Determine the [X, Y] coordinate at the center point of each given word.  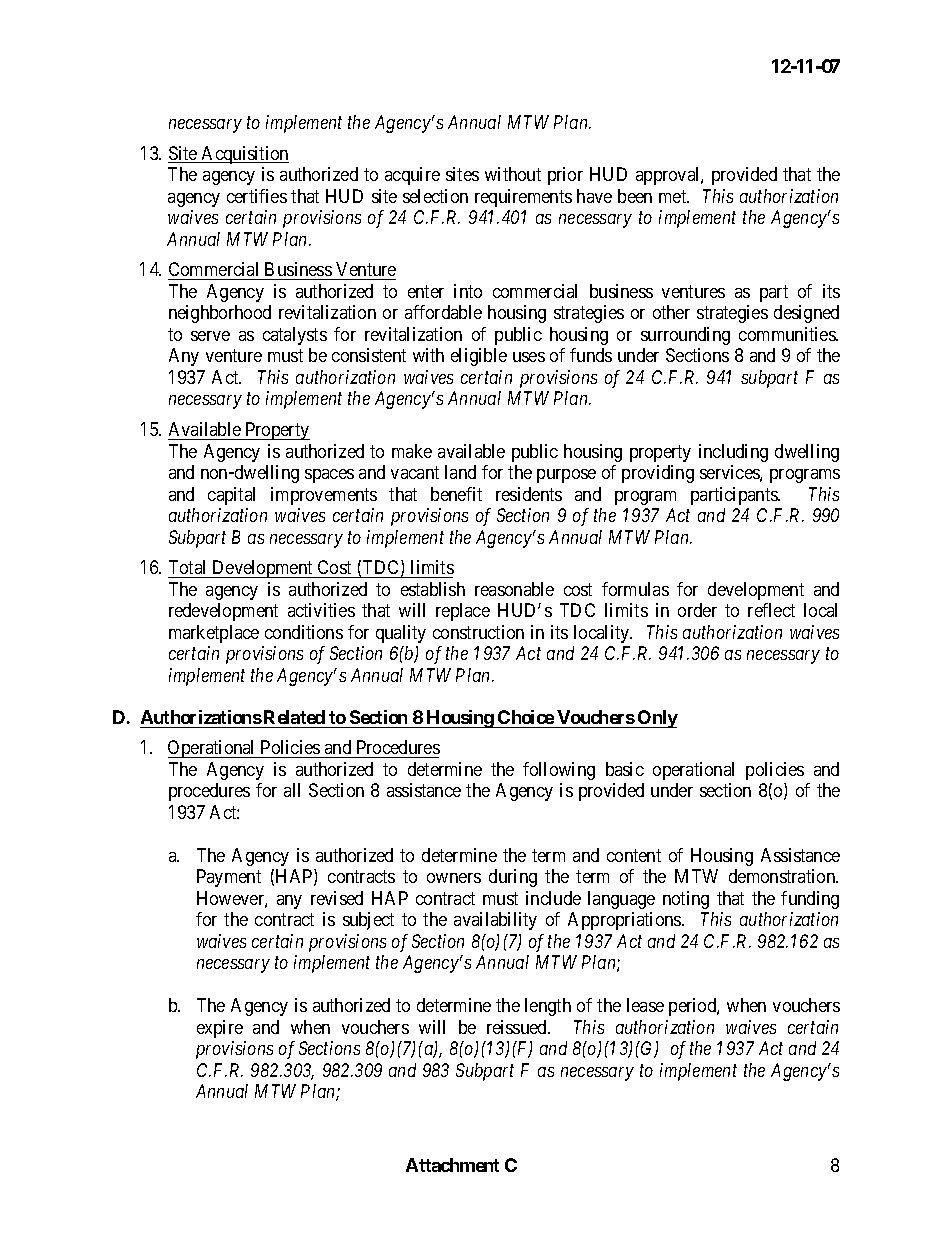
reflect [771, 610]
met [674, 196]
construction [478, 632]
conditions [304, 632]
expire [220, 1029]
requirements [523, 198]
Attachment [452, 1165]
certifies [257, 196]
